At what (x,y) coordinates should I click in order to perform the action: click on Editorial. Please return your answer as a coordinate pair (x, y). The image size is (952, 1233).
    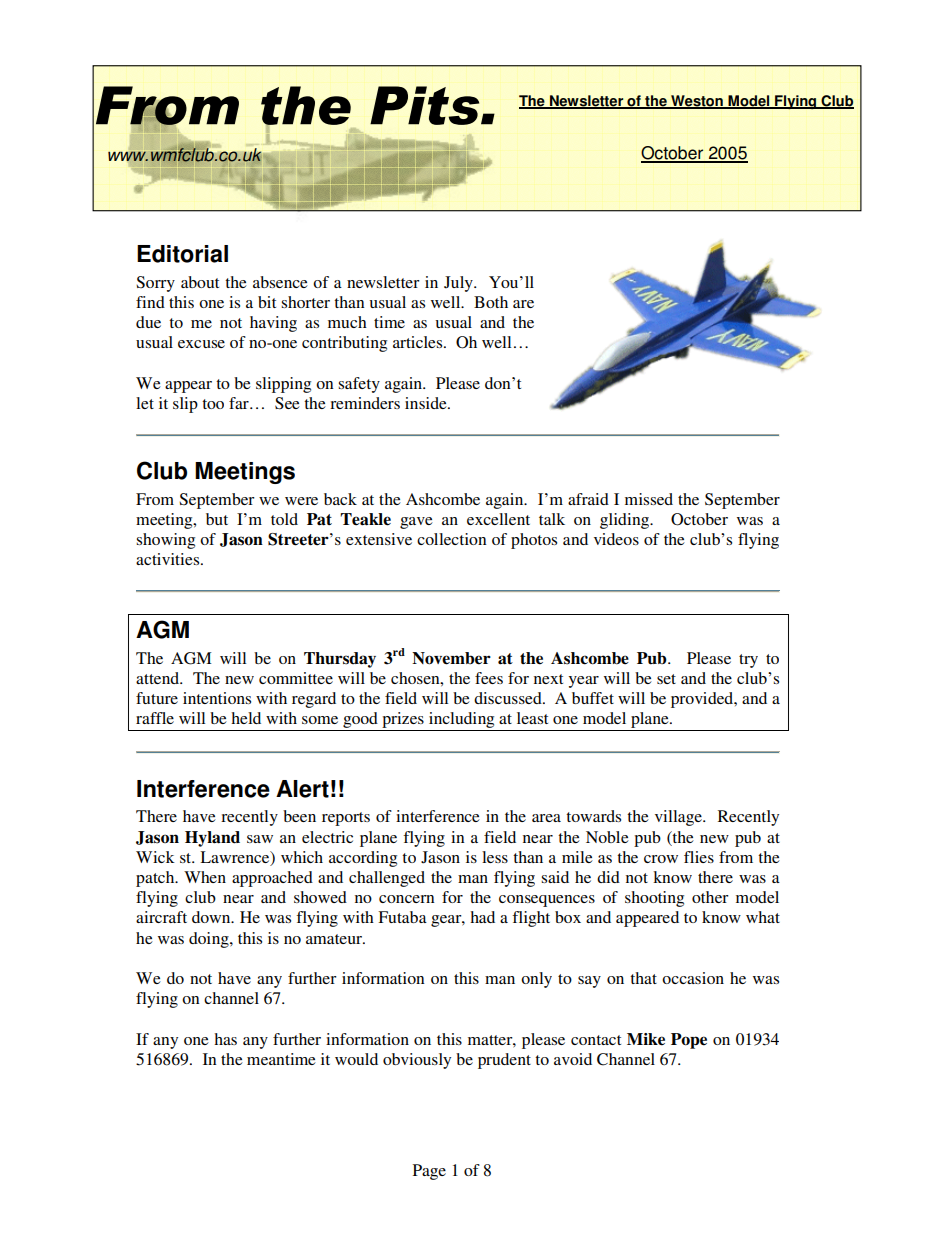
    Looking at the image, I should click on (182, 254).
